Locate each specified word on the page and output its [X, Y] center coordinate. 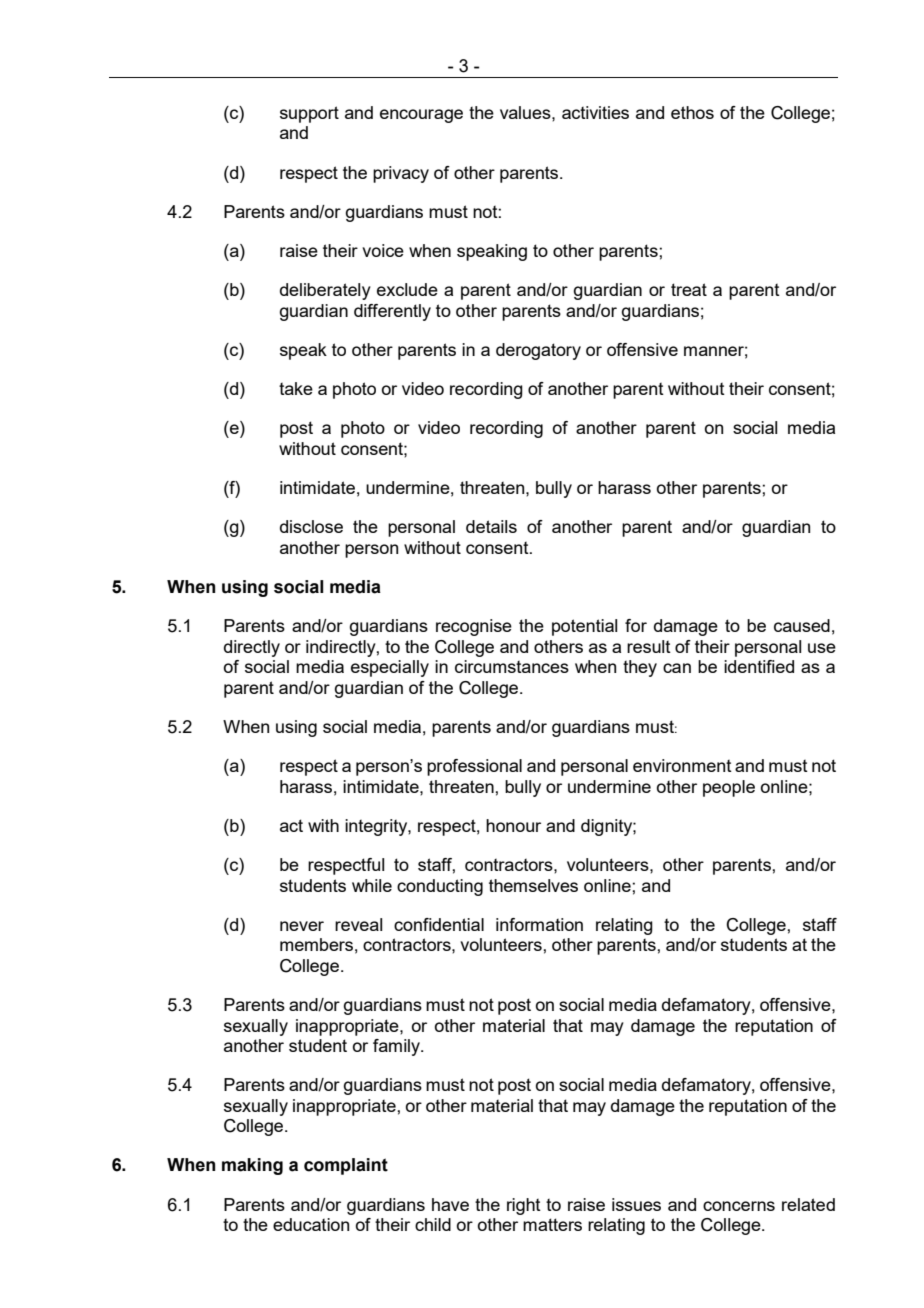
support [309, 114]
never [302, 926]
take [296, 388]
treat [689, 289]
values [526, 112]
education [311, 1224]
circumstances [512, 666]
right [524, 1206]
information [539, 924]
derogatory [538, 351]
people [729, 788]
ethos [692, 112]
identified [759, 666]
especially [390, 668]
